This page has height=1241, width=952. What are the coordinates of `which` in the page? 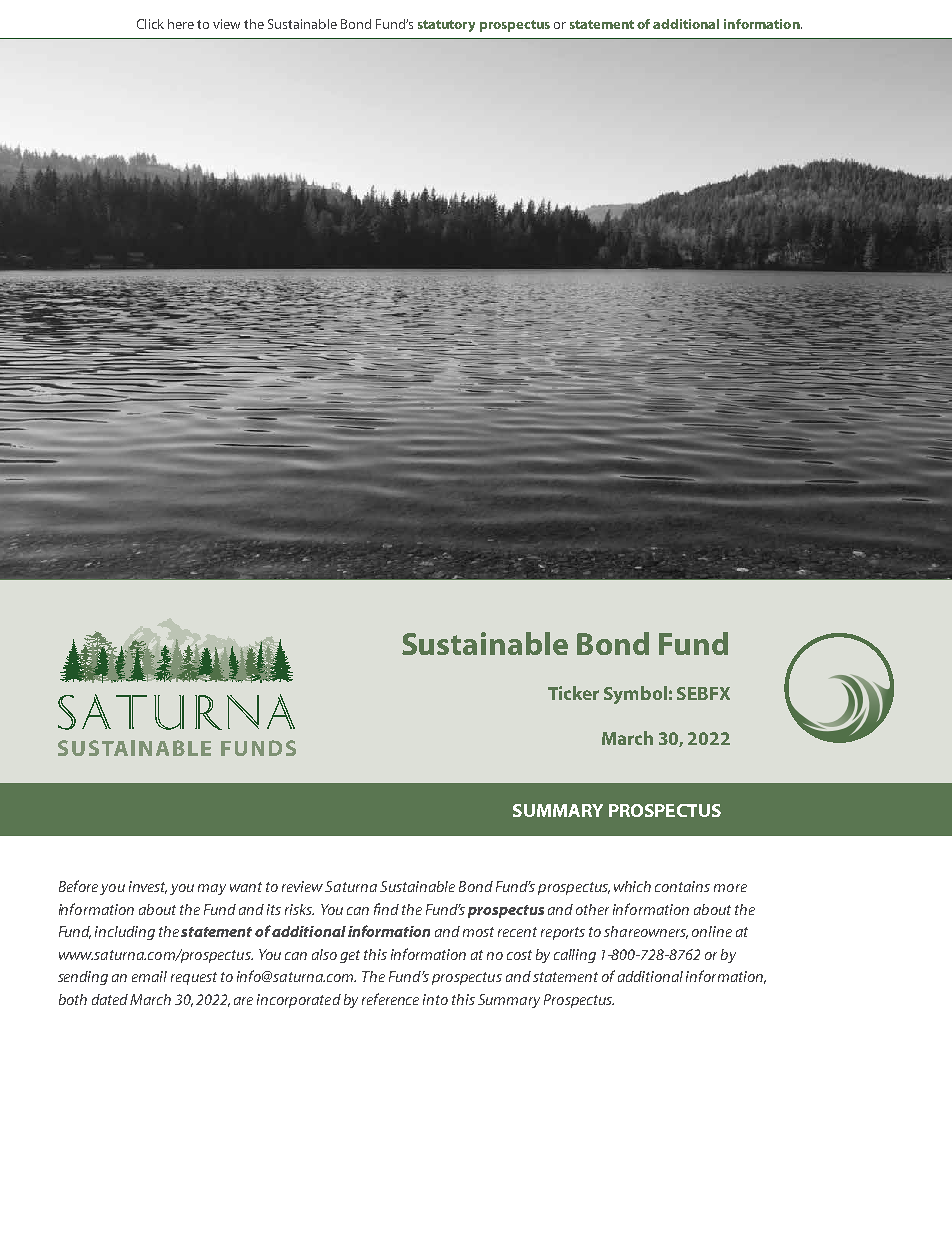 It's located at (632, 886).
